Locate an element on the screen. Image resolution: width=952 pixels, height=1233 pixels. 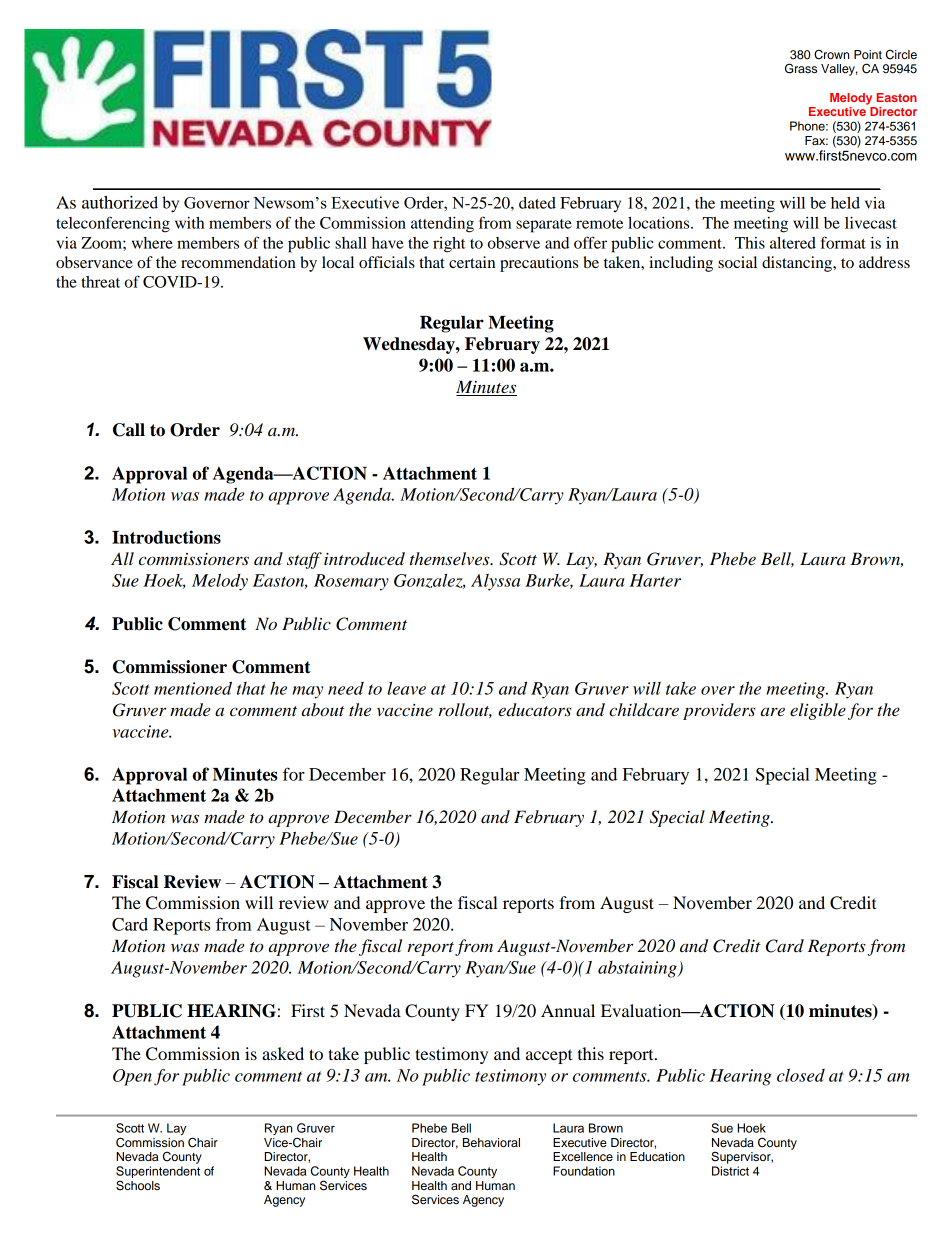
distancing is located at coordinates (798, 264).
